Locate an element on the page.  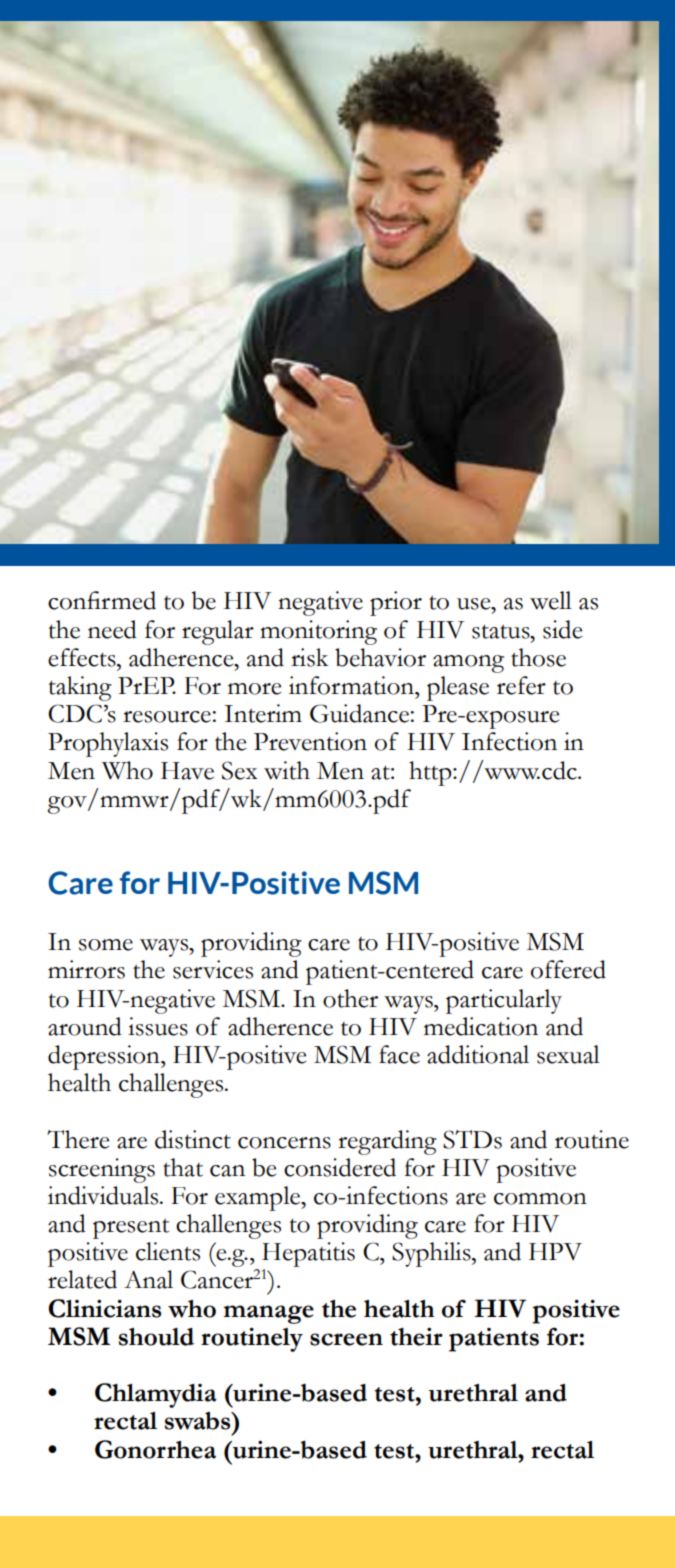
those is located at coordinates (538, 657).
